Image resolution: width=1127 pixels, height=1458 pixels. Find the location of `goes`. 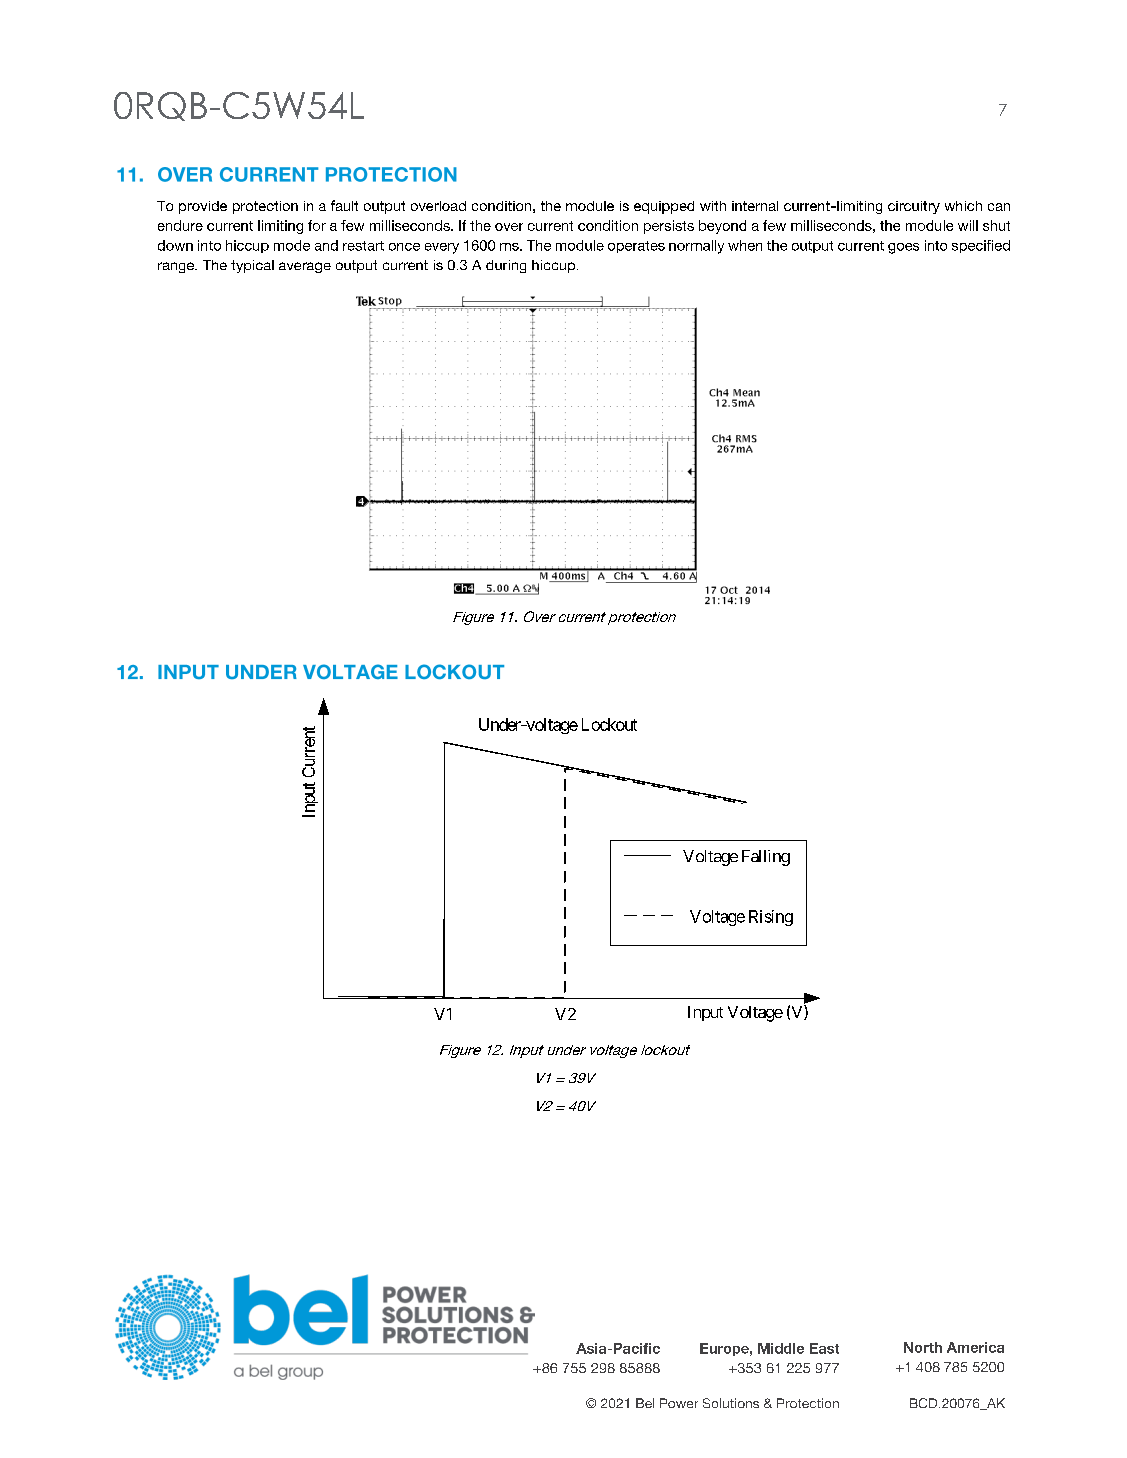

goes is located at coordinates (903, 248).
